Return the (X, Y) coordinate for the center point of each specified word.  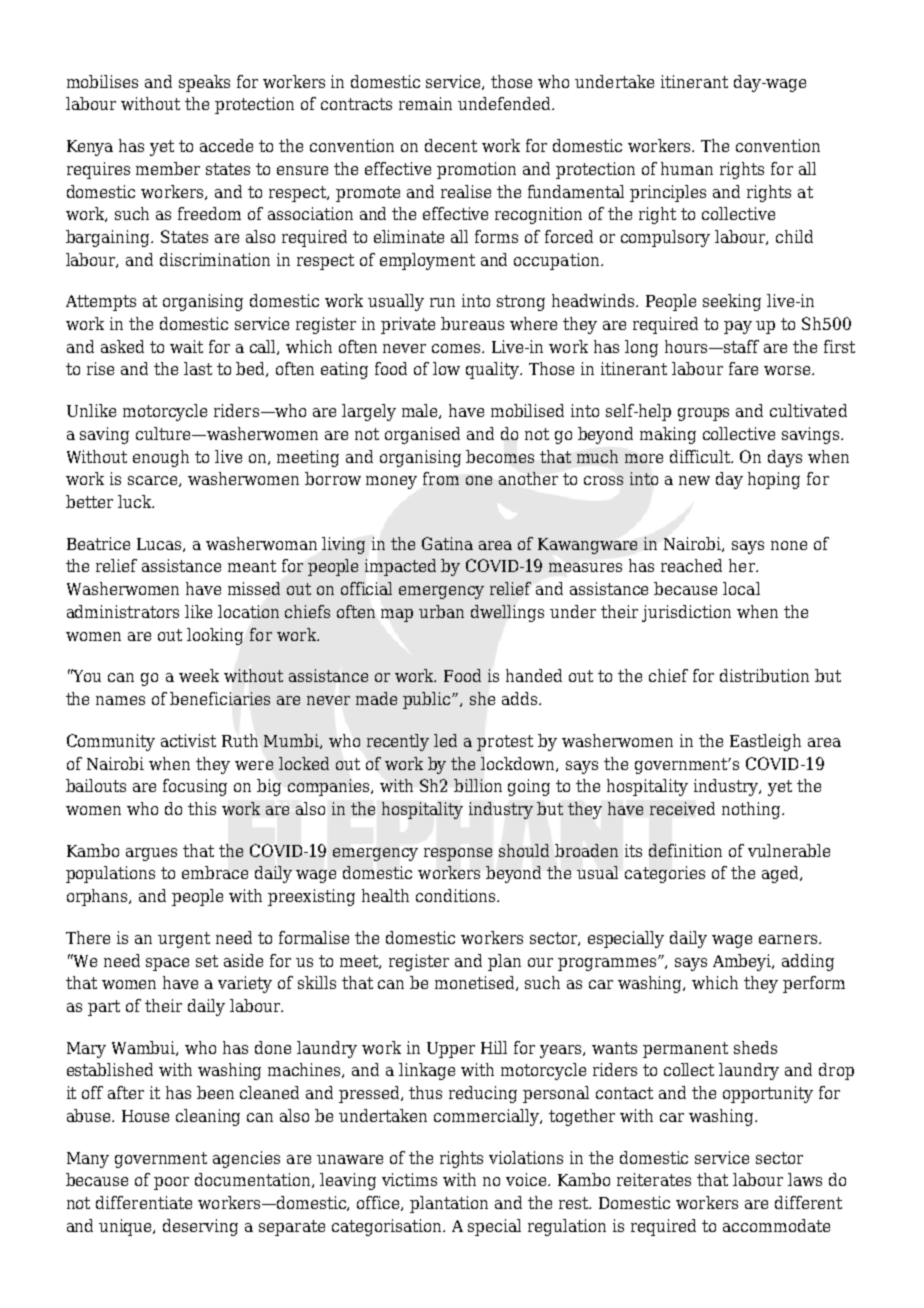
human (687, 168)
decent (451, 145)
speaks (204, 83)
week (199, 675)
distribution (764, 675)
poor (171, 1183)
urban (441, 611)
